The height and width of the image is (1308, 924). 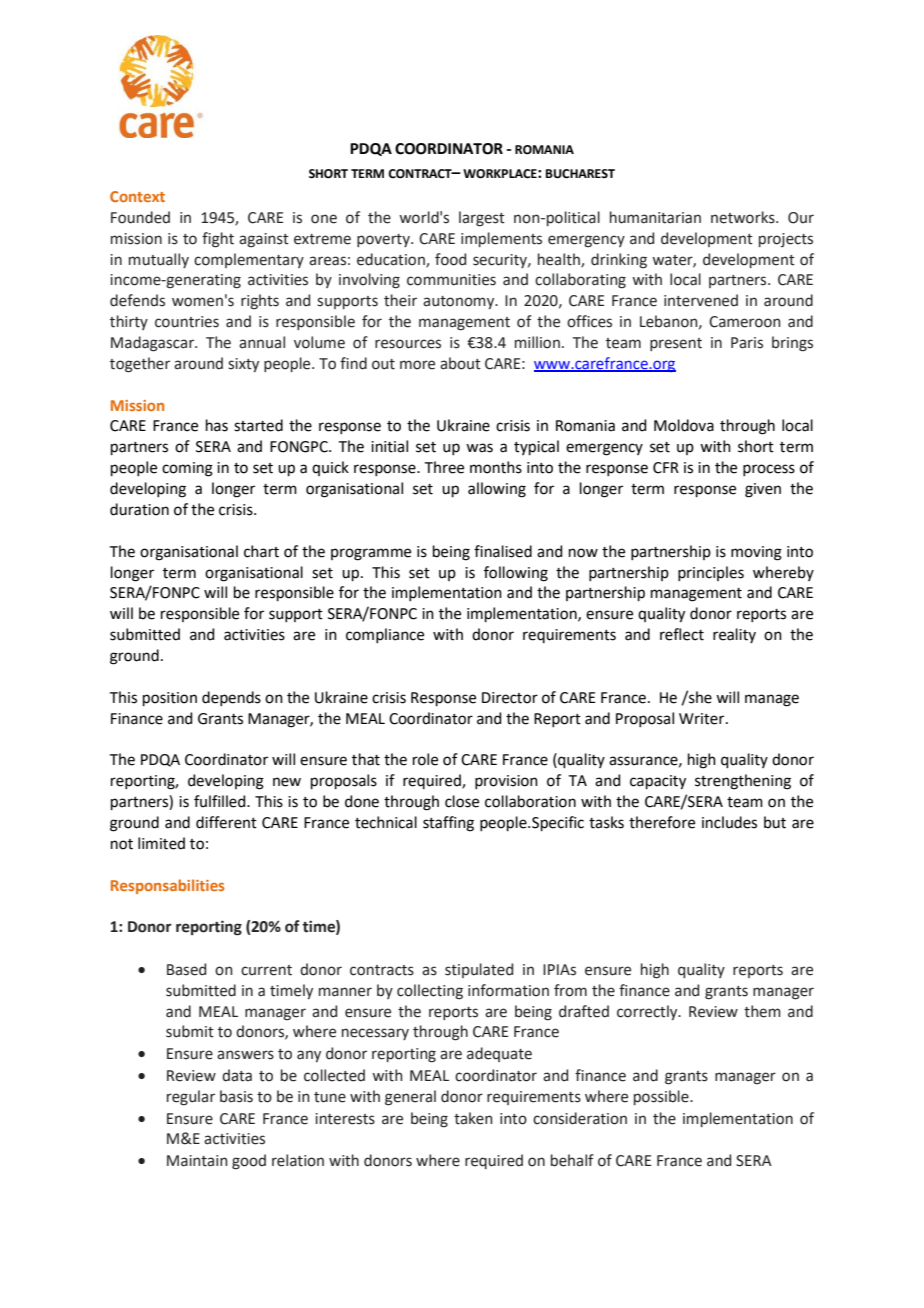 I want to click on networks, so click(x=744, y=217).
